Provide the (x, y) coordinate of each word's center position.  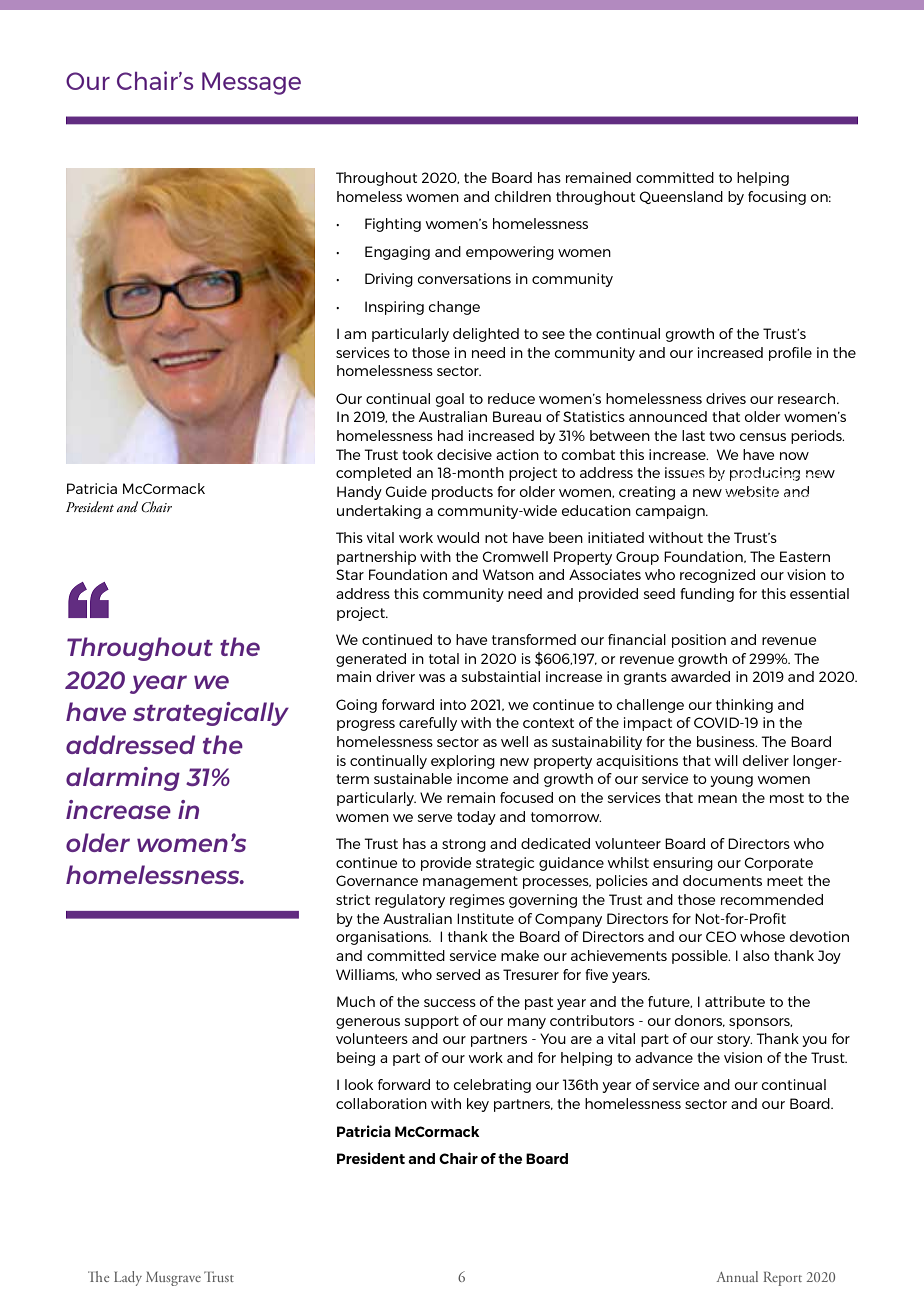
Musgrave (173, 1279)
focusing (777, 198)
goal (450, 400)
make (520, 955)
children (523, 196)
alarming (123, 779)
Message (251, 83)
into (453, 704)
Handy (359, 493)
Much (356, 1001)
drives (726, 398)
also (756, 955)
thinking (744, 706)
